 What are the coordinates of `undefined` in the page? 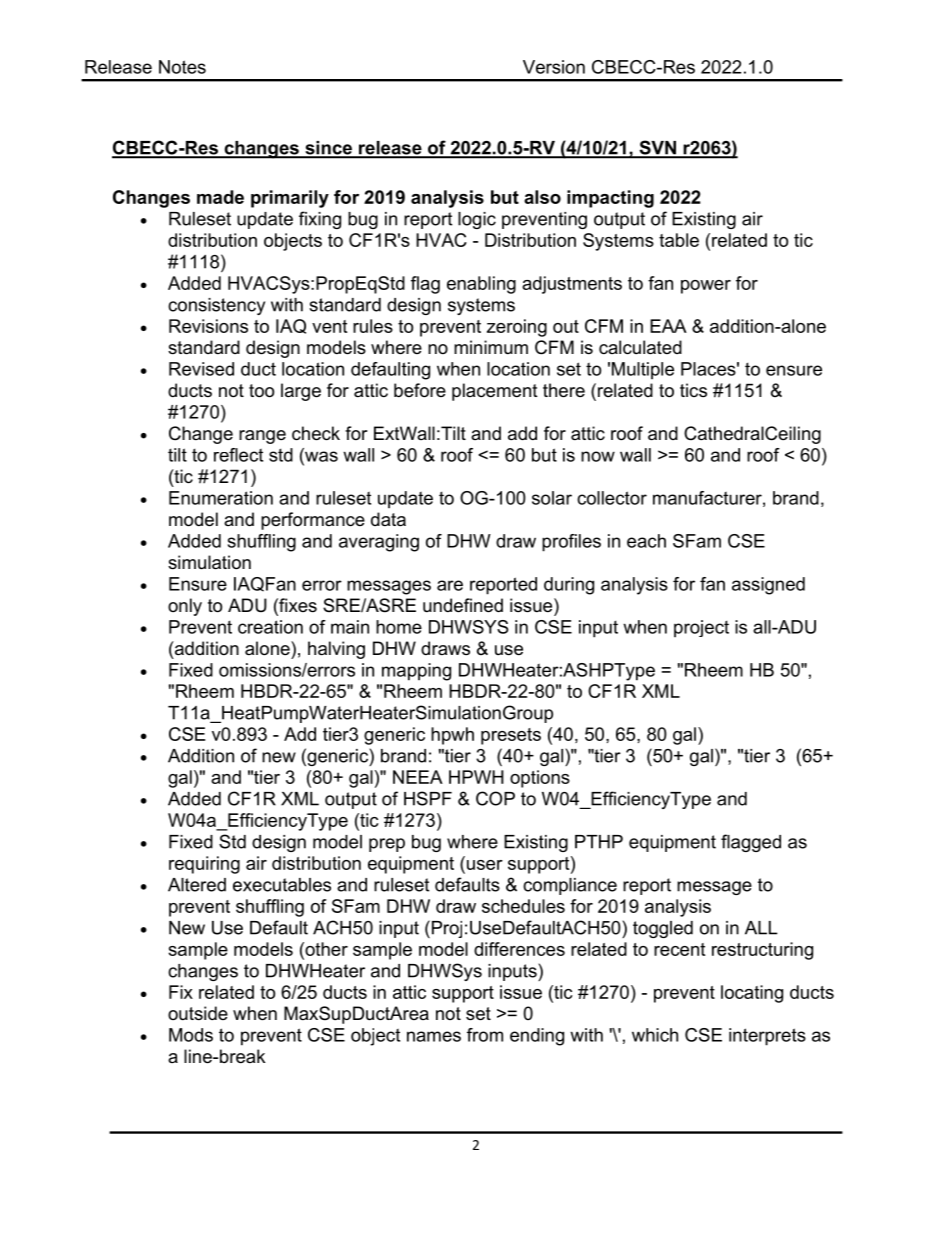 It's located at (463, 605).
